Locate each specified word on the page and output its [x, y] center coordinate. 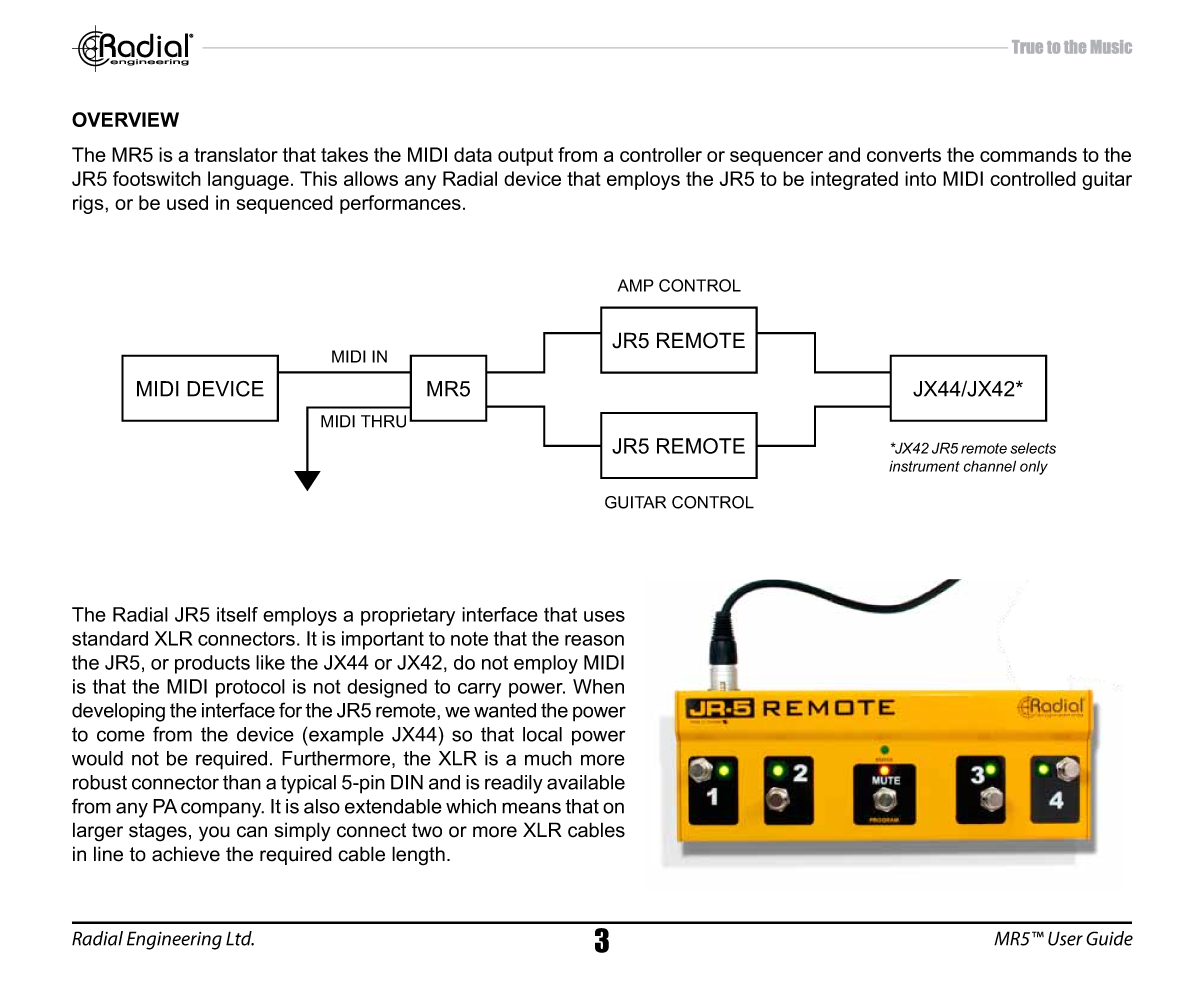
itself [237, 614]
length [418, 856]
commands [1028, 154]
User [1065, 938]
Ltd [240, 938]
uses [604, 616]
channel [989, 466]
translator [236, 154]
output [525, 157]
